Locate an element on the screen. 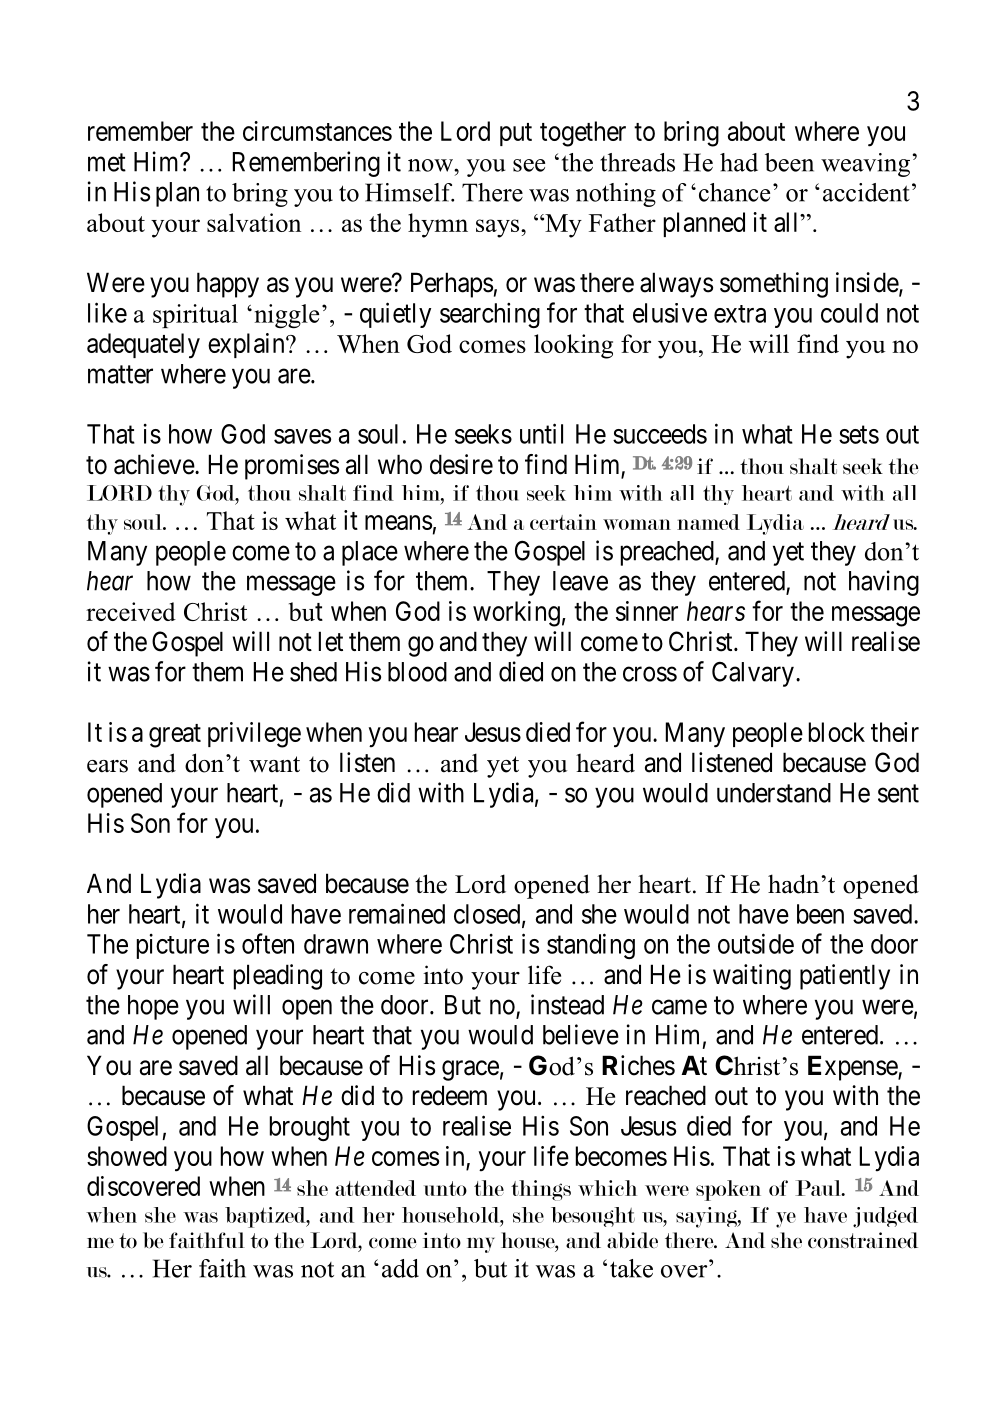  put is located at coordinates (516, 134).
